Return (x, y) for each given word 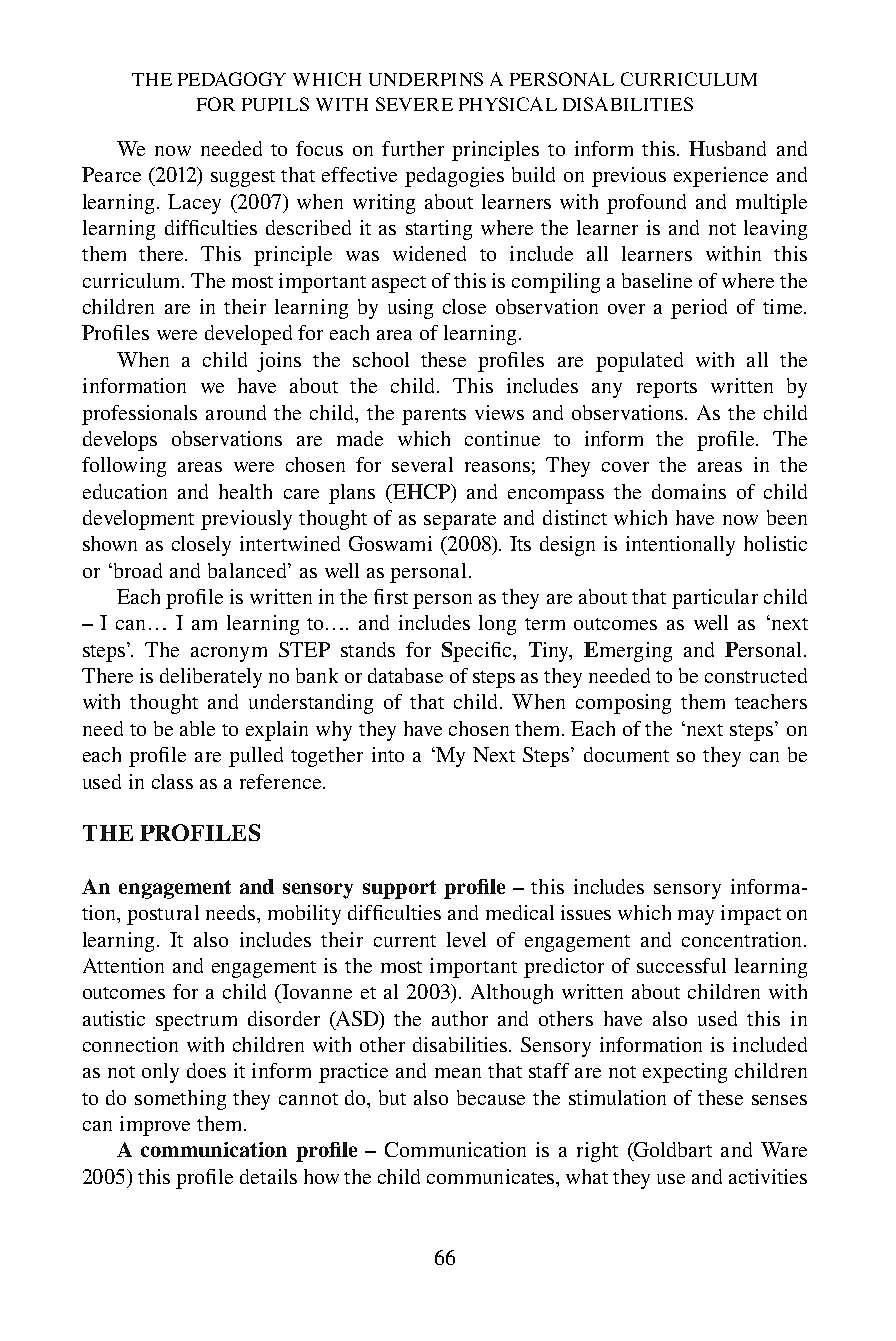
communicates (492, 1176)
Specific (478, 652)
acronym (229, 654)
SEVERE (414, 104)
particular (715, 599)
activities (768, 1176)
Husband (727, 148)
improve (155, 1126)
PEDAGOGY (232, 79)
